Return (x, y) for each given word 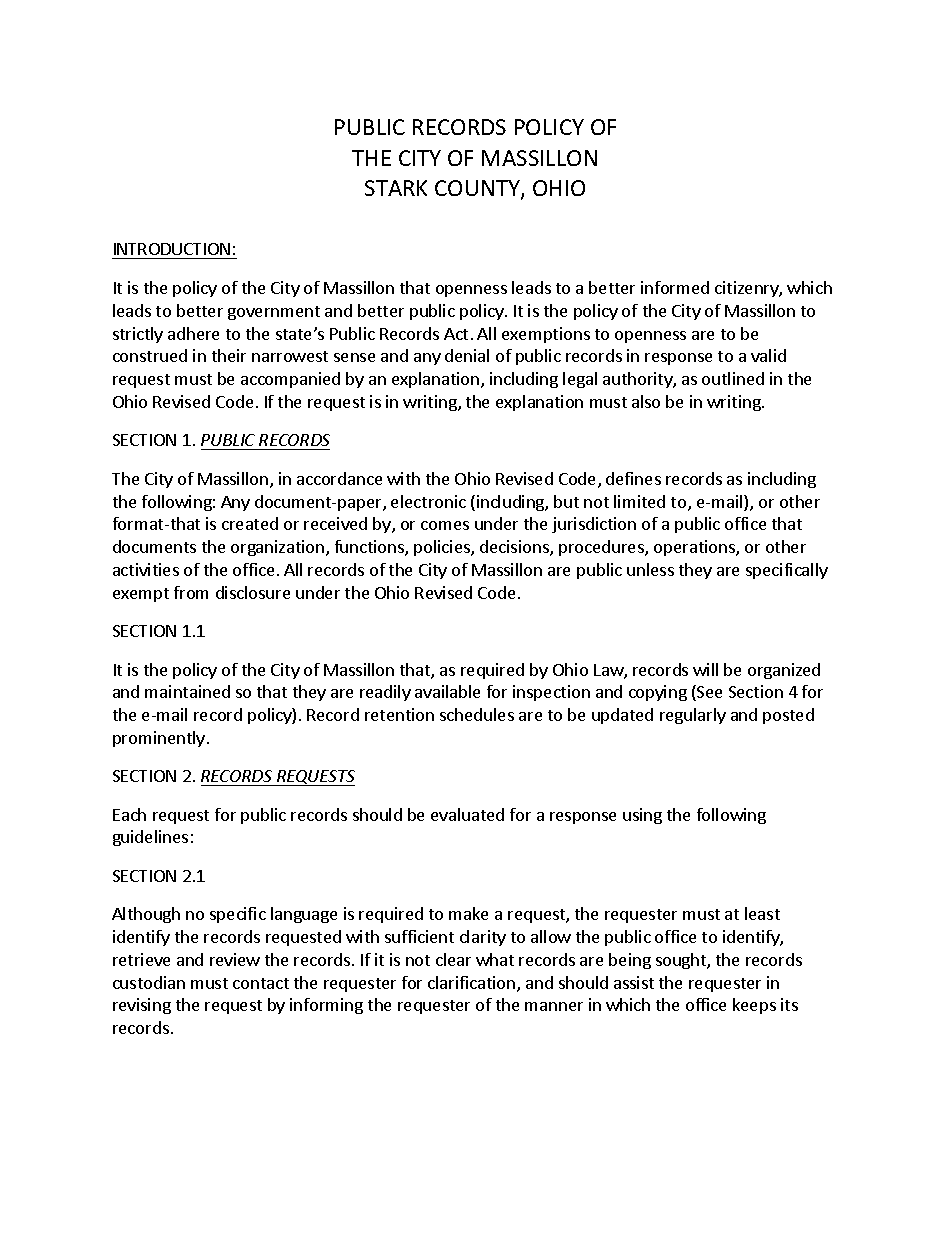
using (642, 816)
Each (129, 814)
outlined (733, 378)
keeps (754, 1006)
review (235, 959)
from (191, 592)
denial (467, 355)
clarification (473, 984)
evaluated (467, 814)
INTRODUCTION (172, 251)
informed (675, 287)
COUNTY (478, 189)
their (229, 355)
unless (650, 569)
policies (443, 548)
